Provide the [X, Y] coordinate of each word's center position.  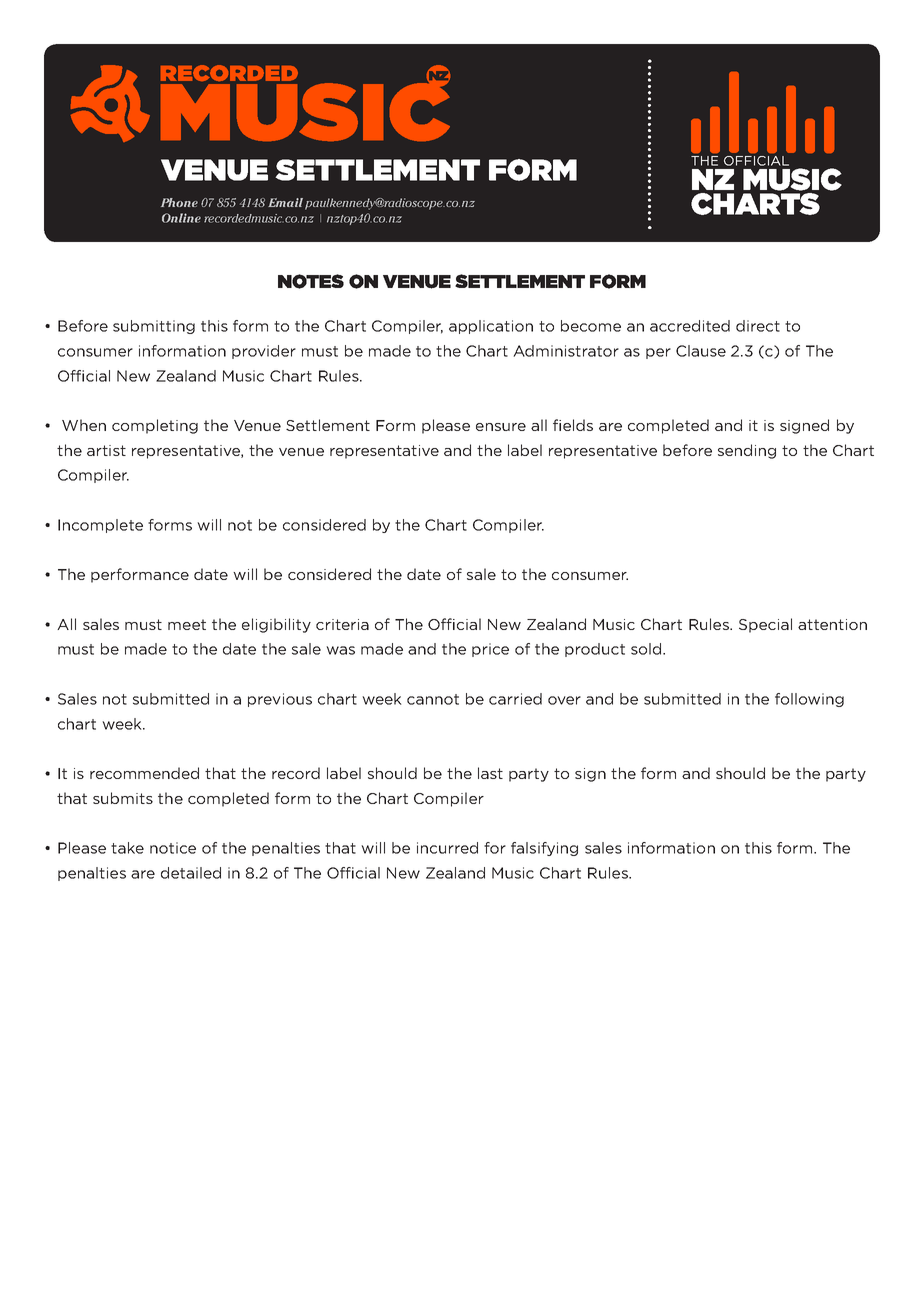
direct [758, 326]
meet [187, 624]
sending [747, 451]
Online [181, 218]
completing [155, 426]
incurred [447, 848]
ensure [501, 427]
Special [765, 625]
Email [285, 202]
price [490, 650]
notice [173, 848]
